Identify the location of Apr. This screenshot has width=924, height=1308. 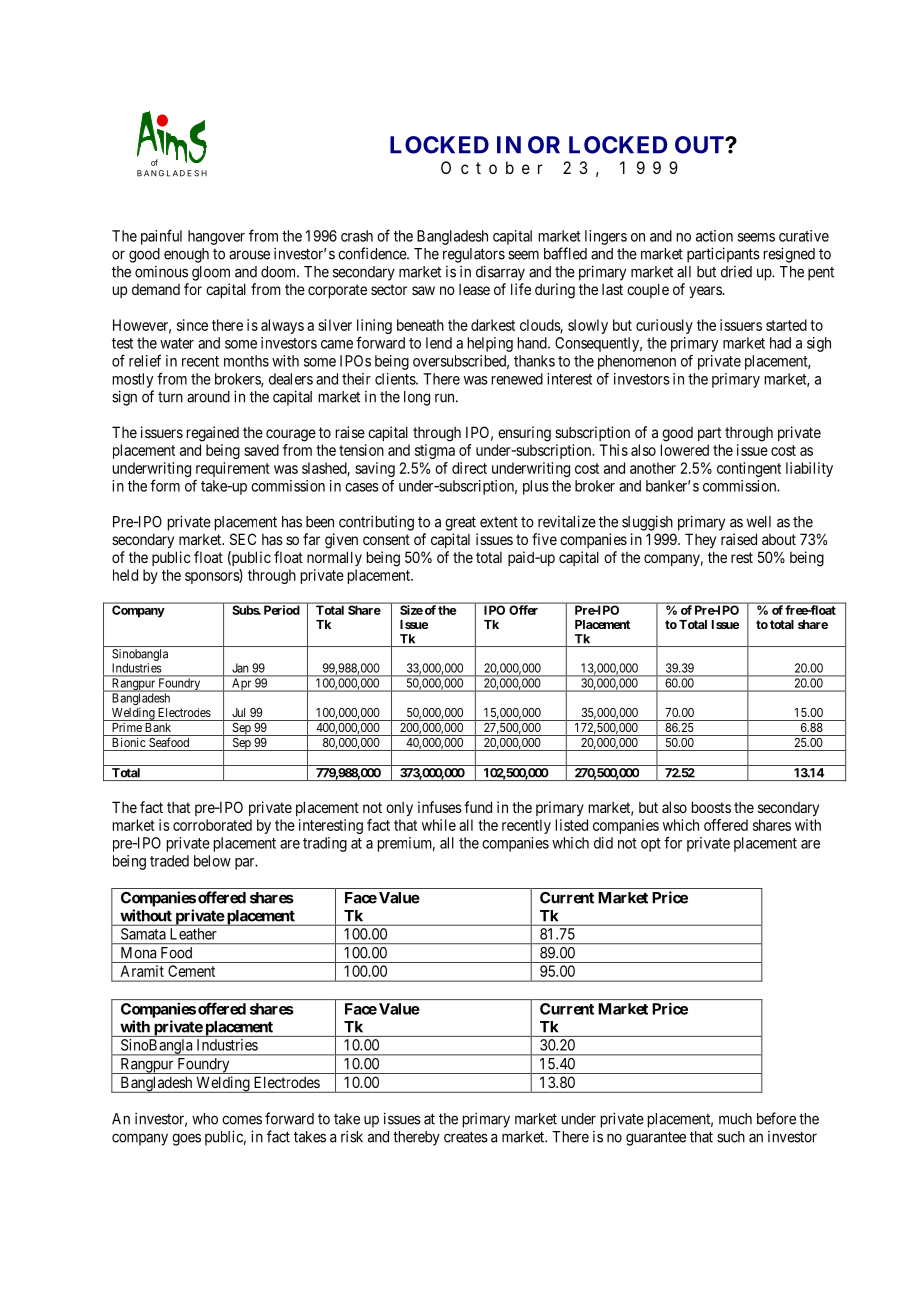
(242, 685).
